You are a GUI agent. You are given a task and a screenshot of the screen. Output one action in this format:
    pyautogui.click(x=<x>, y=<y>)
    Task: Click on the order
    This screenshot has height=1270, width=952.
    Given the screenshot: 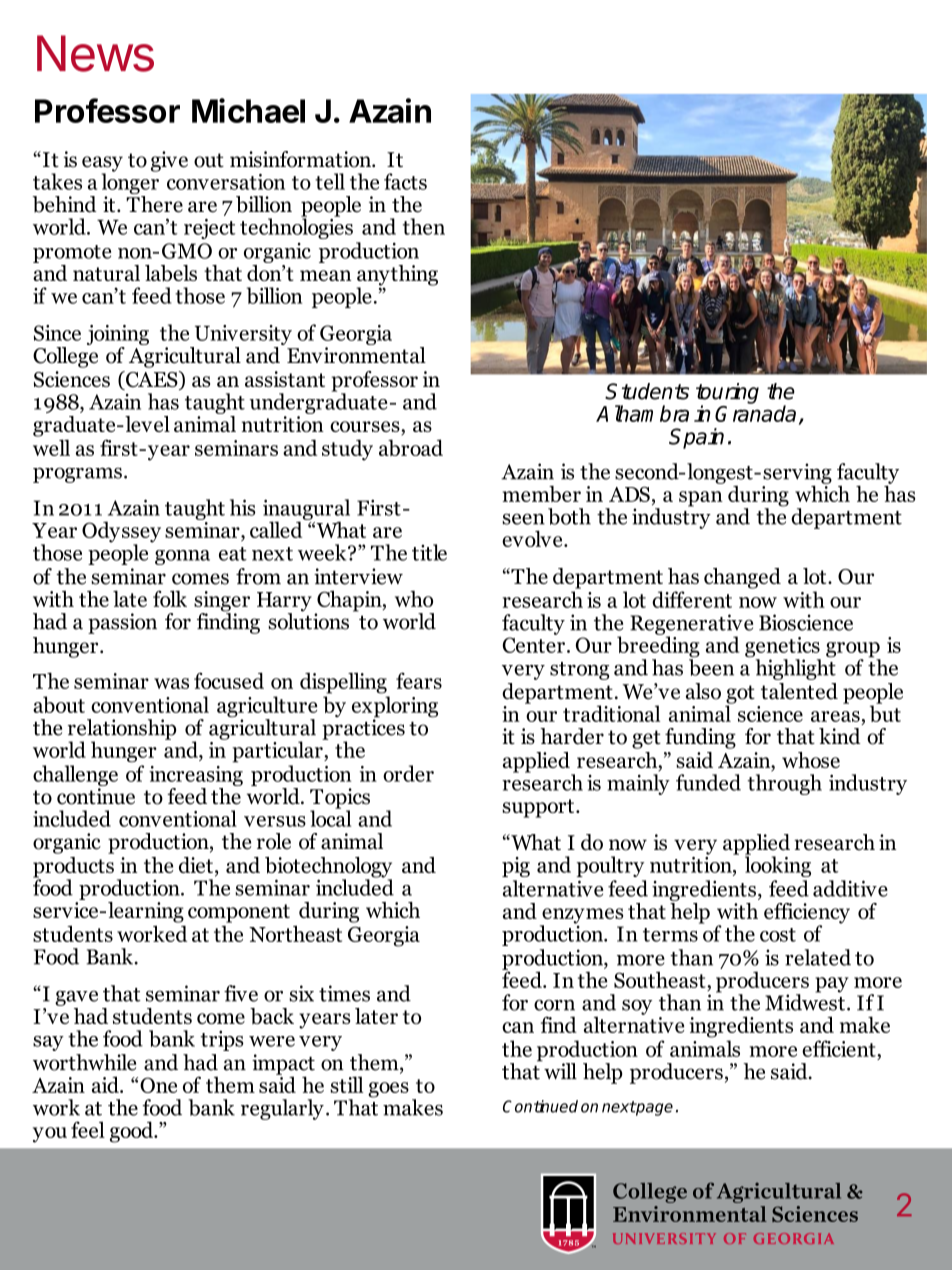 What is the action you would take?
    pyautogui.click(x=408, y=773)
